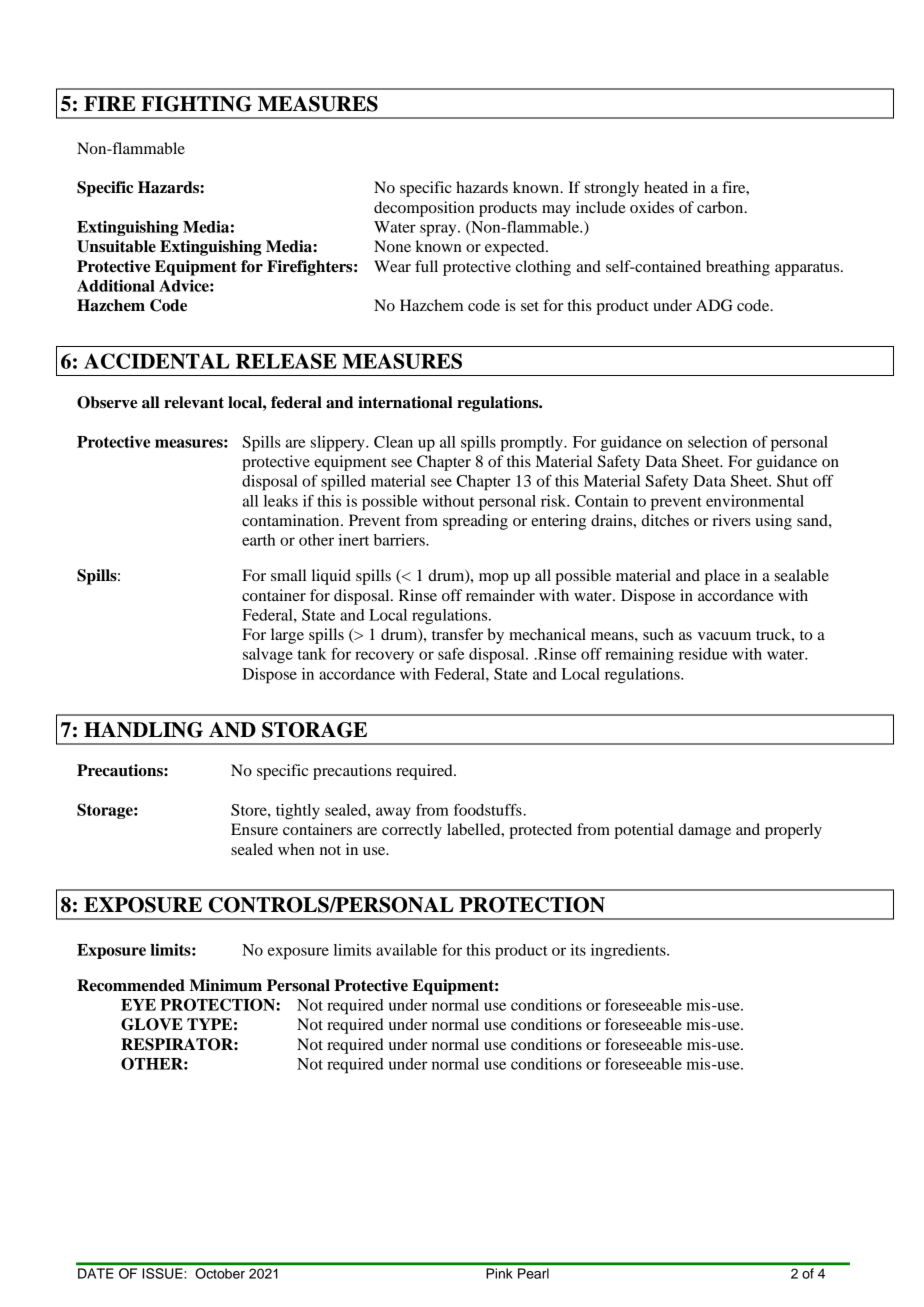  What do you see at coordinates (143, 730) in the page?
I see `HANDLING` at bounding box center [143, 730].
